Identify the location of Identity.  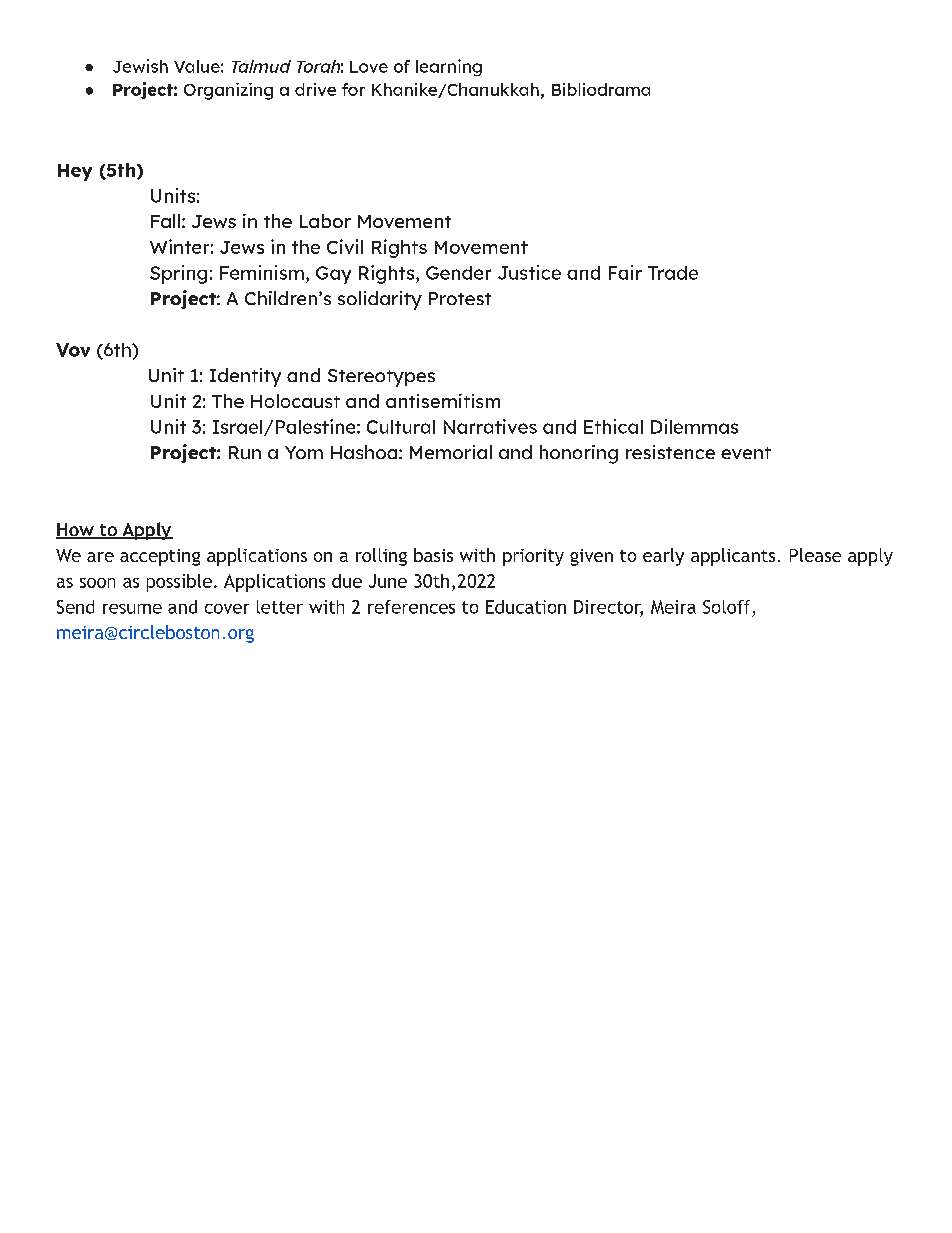
(245, 377).
